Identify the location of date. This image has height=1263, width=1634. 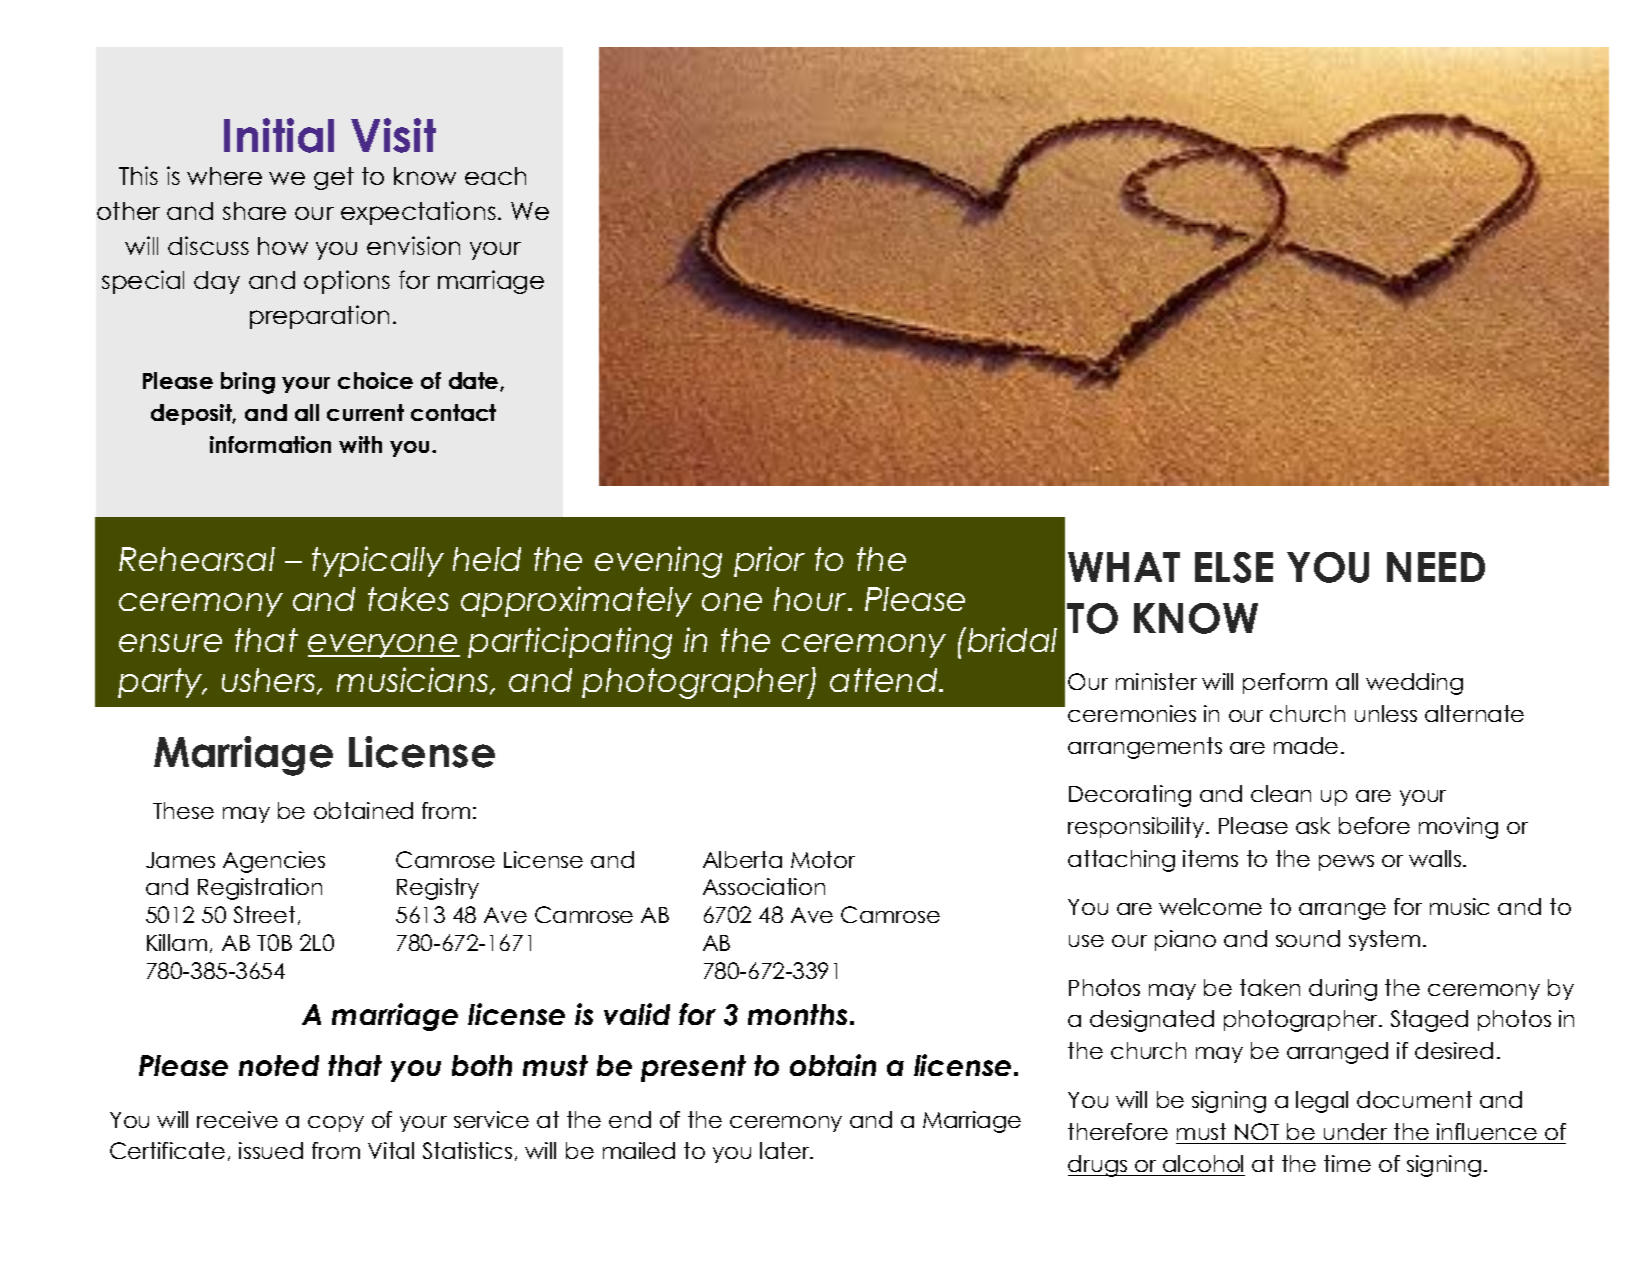
(475, 381).
